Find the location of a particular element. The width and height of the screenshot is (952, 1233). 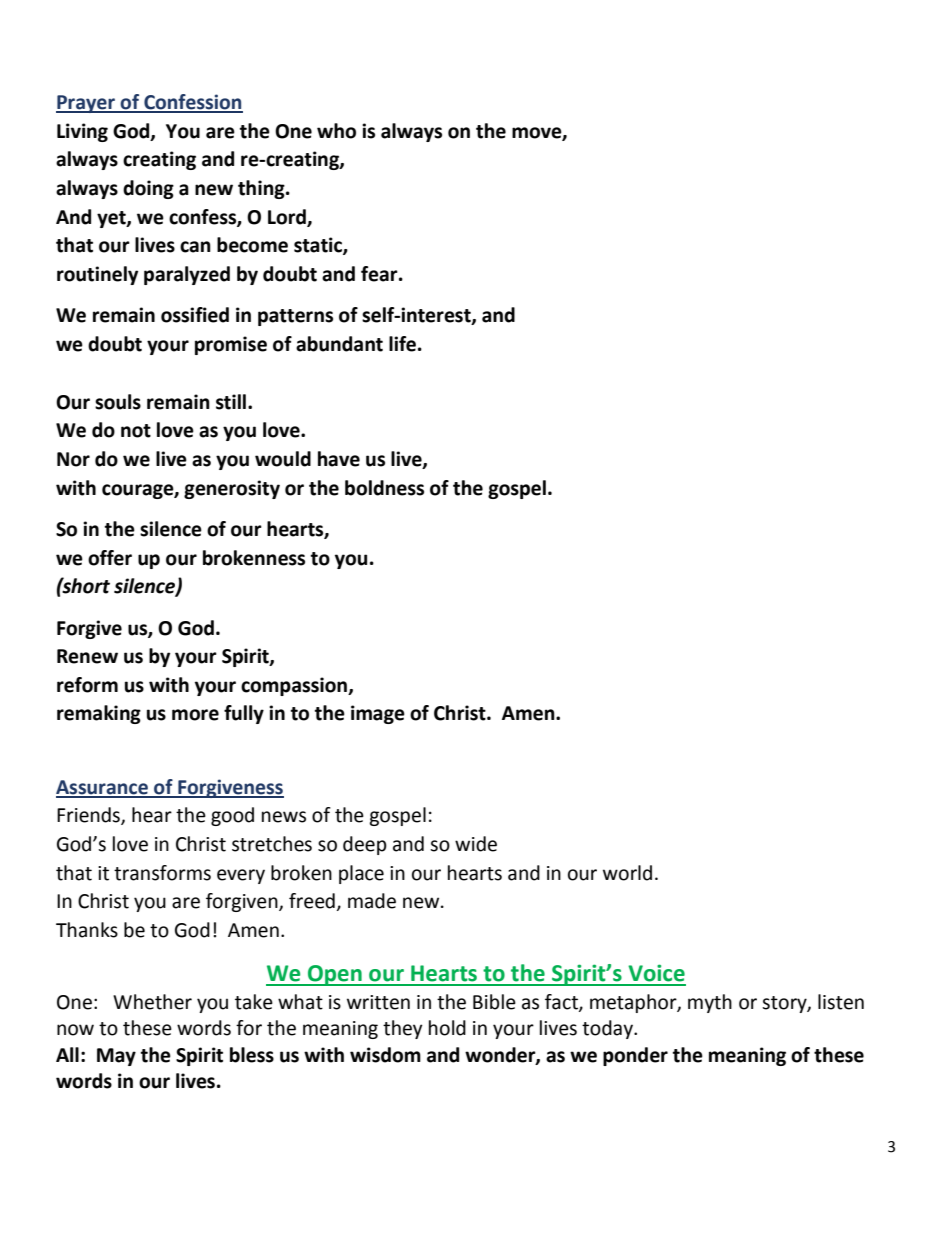

who is located at coordinates (336, 131).
